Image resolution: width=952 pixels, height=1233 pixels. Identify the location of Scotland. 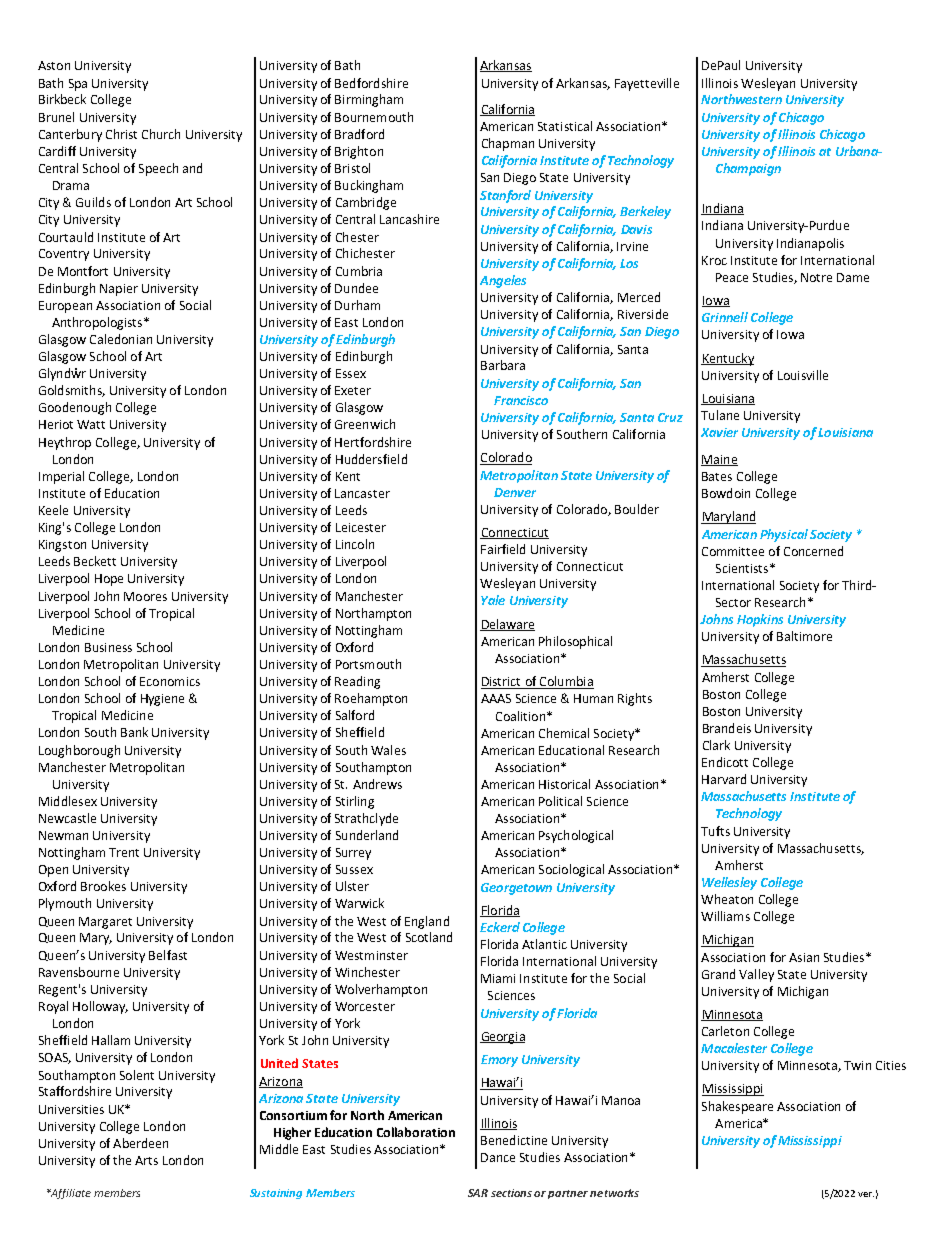
(429, 937).
